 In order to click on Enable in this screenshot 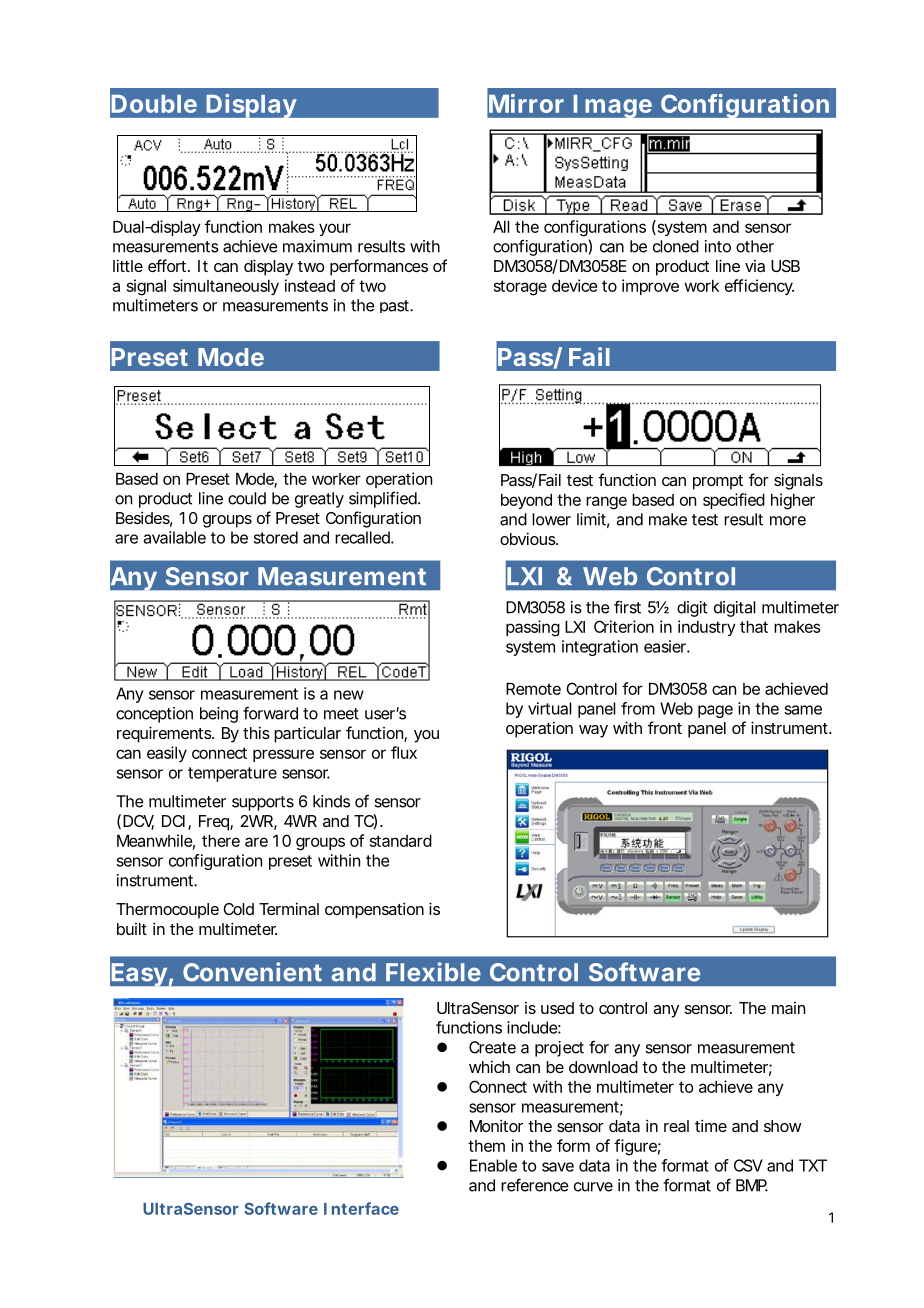, I will do `click(493, 1165)`.
